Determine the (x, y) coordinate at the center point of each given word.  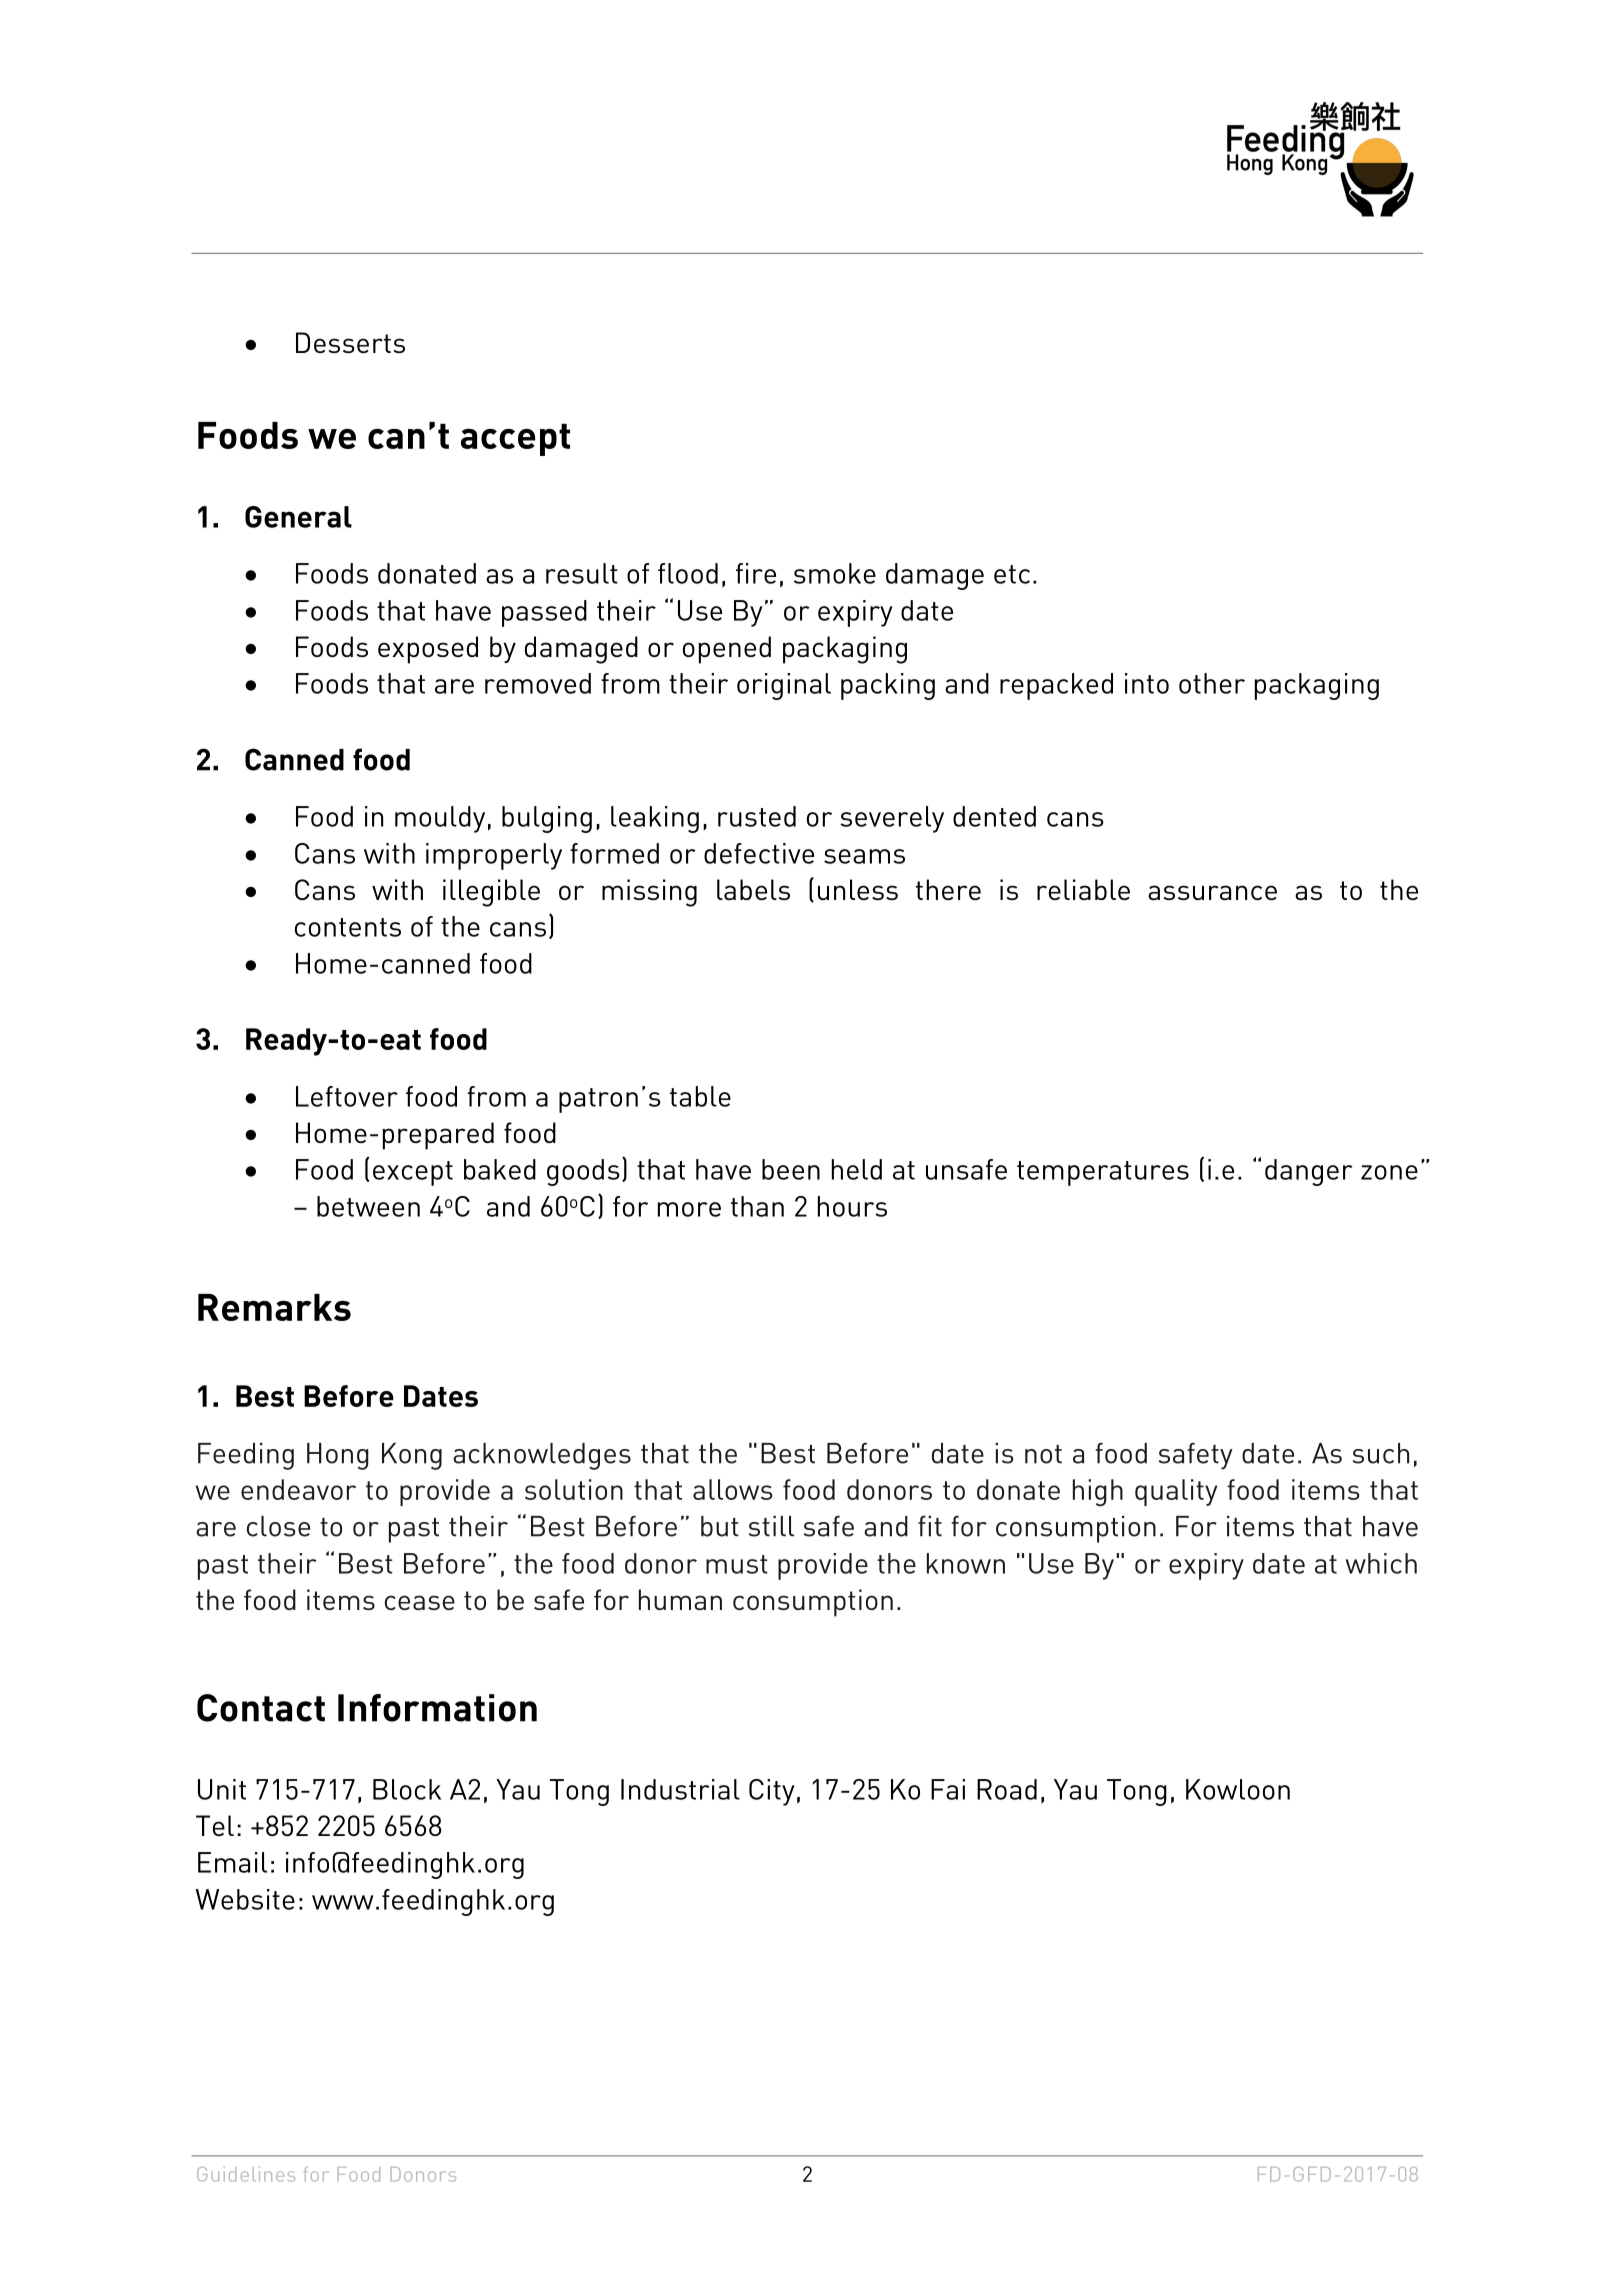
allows (733, 1489)
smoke (835, 573)
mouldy (440, 819)
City (772, 1792)
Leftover (347, 1096)
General (298, 517)
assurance (1212, 892)
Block (407, 1789)
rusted (757, 816)
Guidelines (246, 2174)
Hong (338, 1456)
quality (1176, 1492)
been (791, 1169)
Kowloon (1238, 1789)
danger (1309, 1172)
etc (1012, 574)
